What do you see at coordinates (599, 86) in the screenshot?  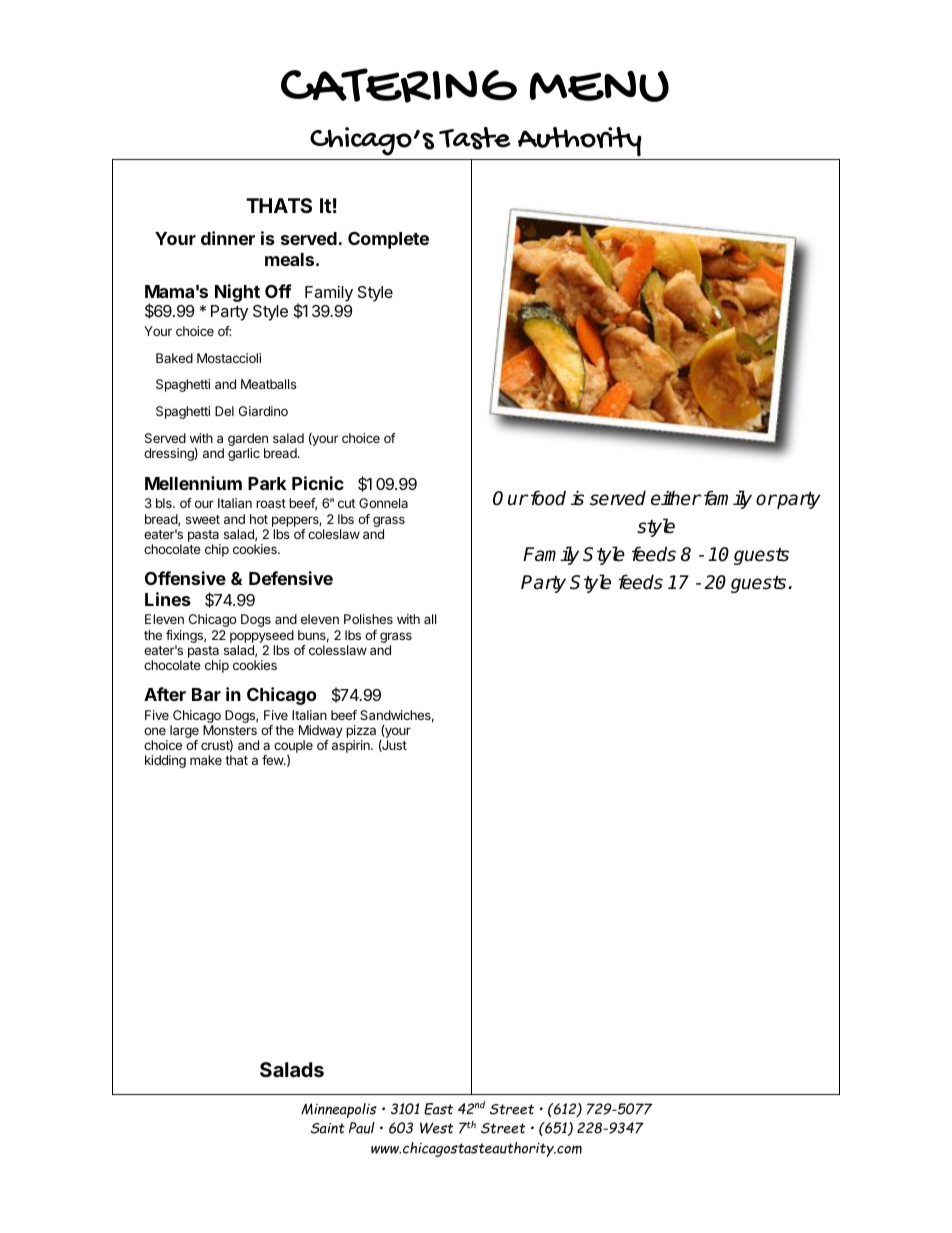 I see `MENU` at bounding box center [599, 86].
